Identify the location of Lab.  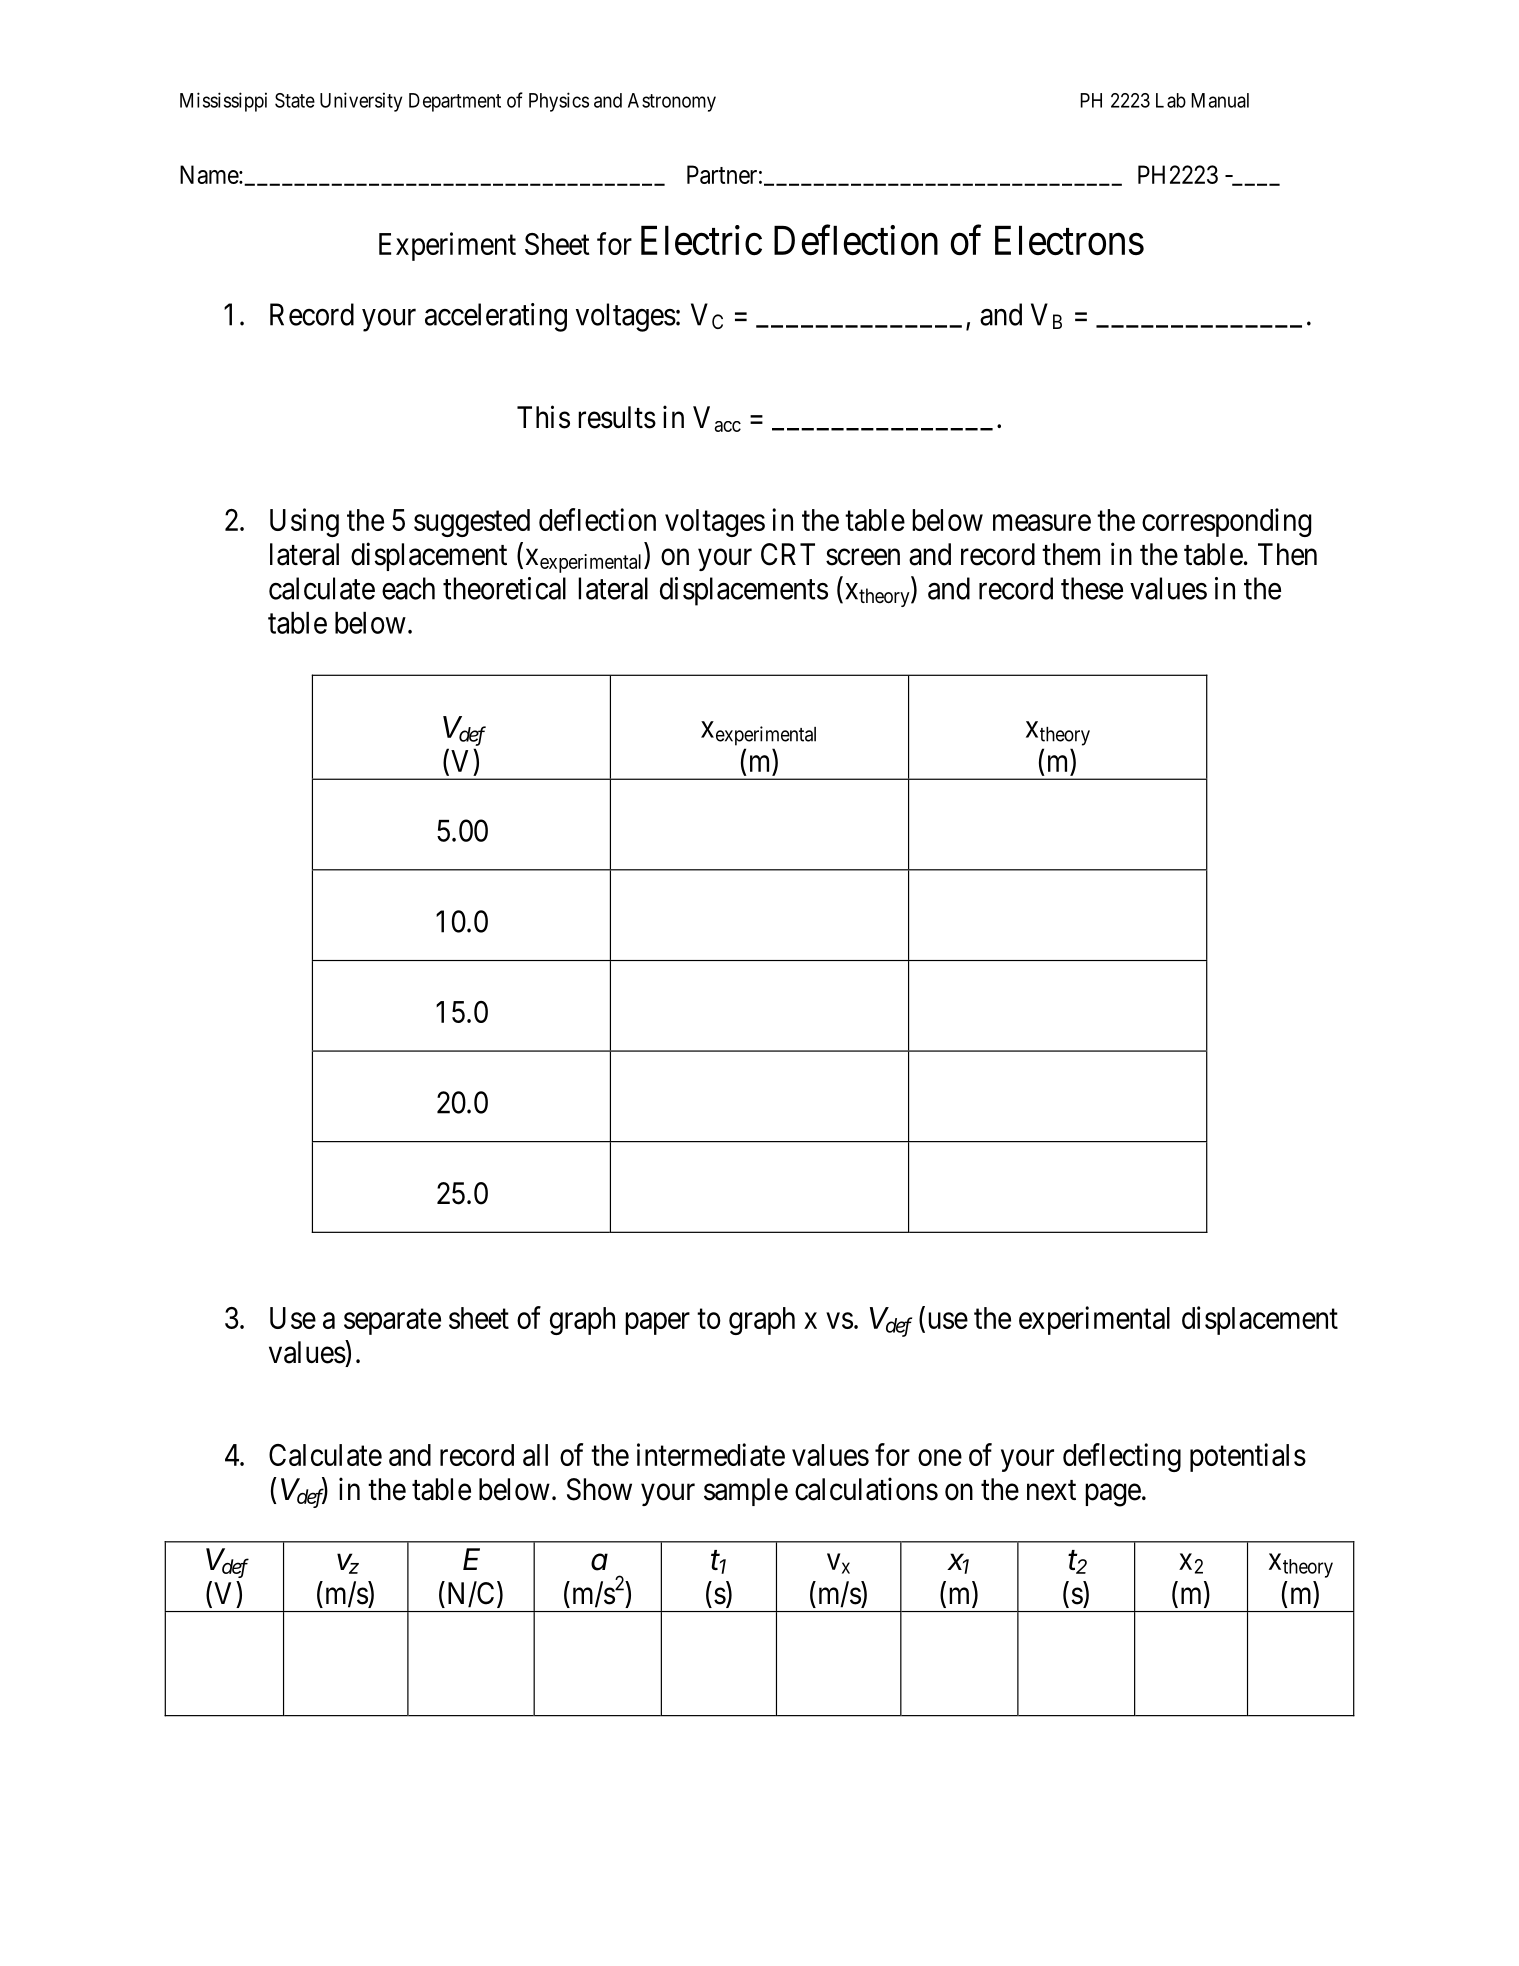
(1171, 100).
